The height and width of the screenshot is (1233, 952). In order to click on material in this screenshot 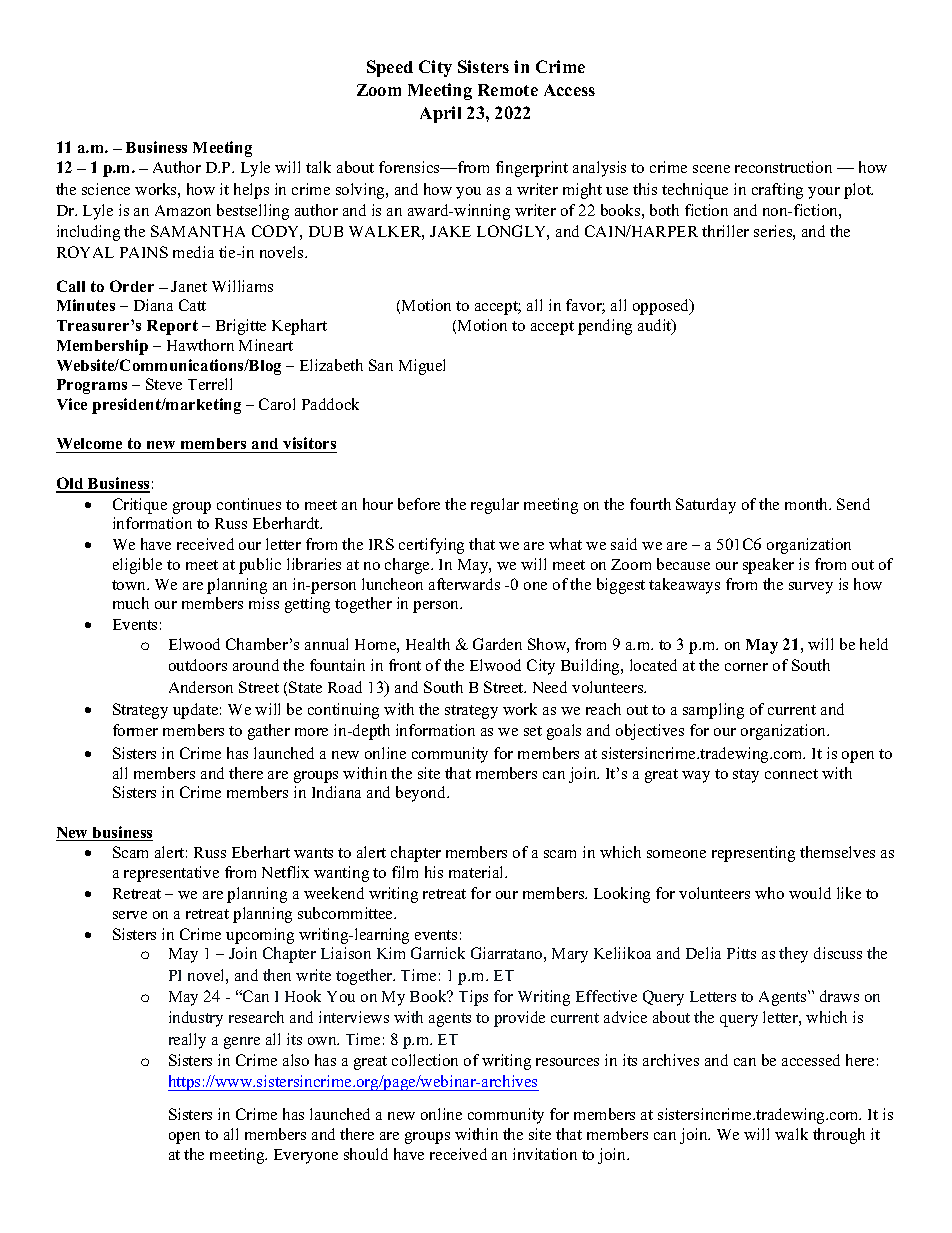, I will do `click(478, 872)`.
